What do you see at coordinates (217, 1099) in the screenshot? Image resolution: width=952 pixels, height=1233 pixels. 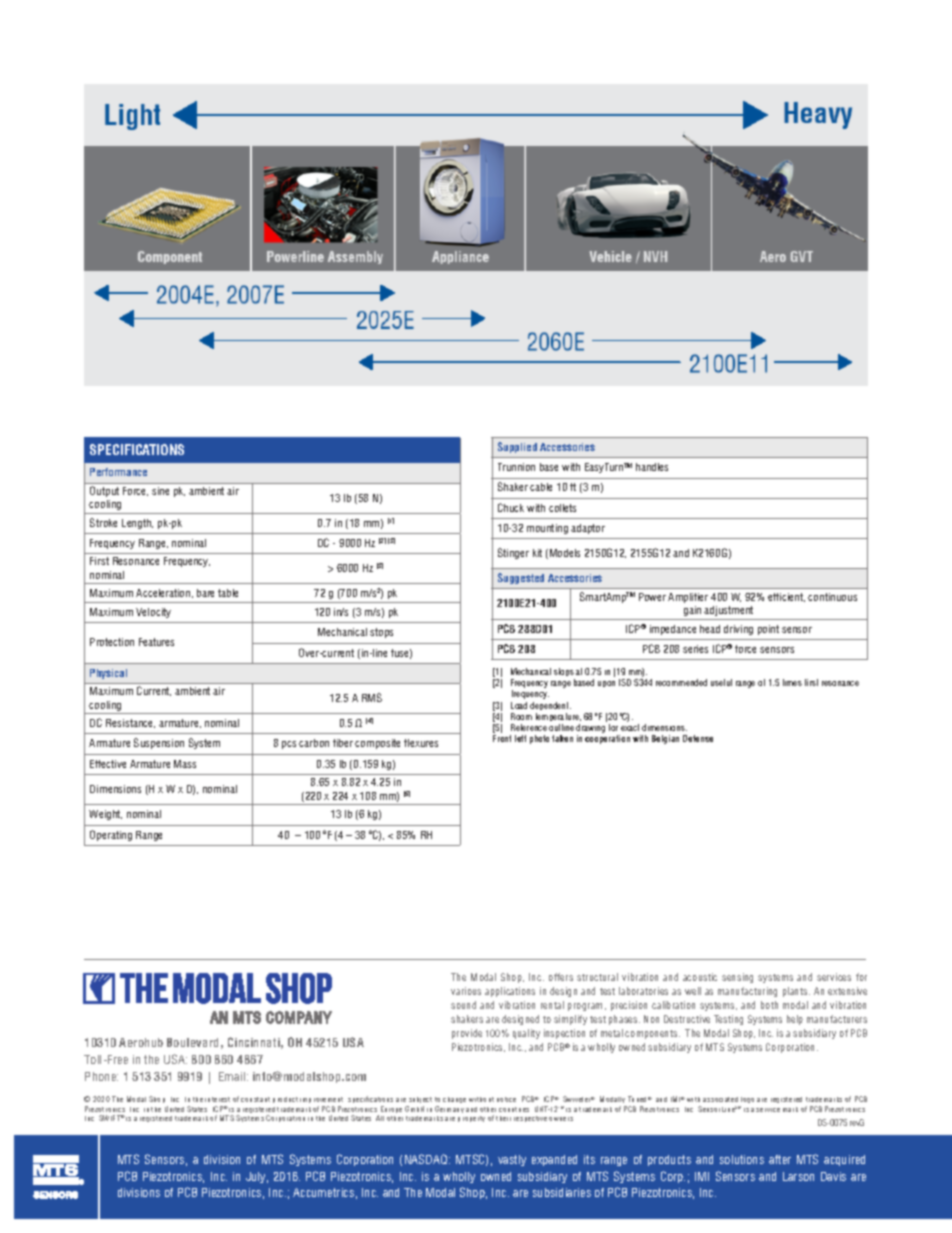 I see `interest` at bounding box center [217, 1099].
